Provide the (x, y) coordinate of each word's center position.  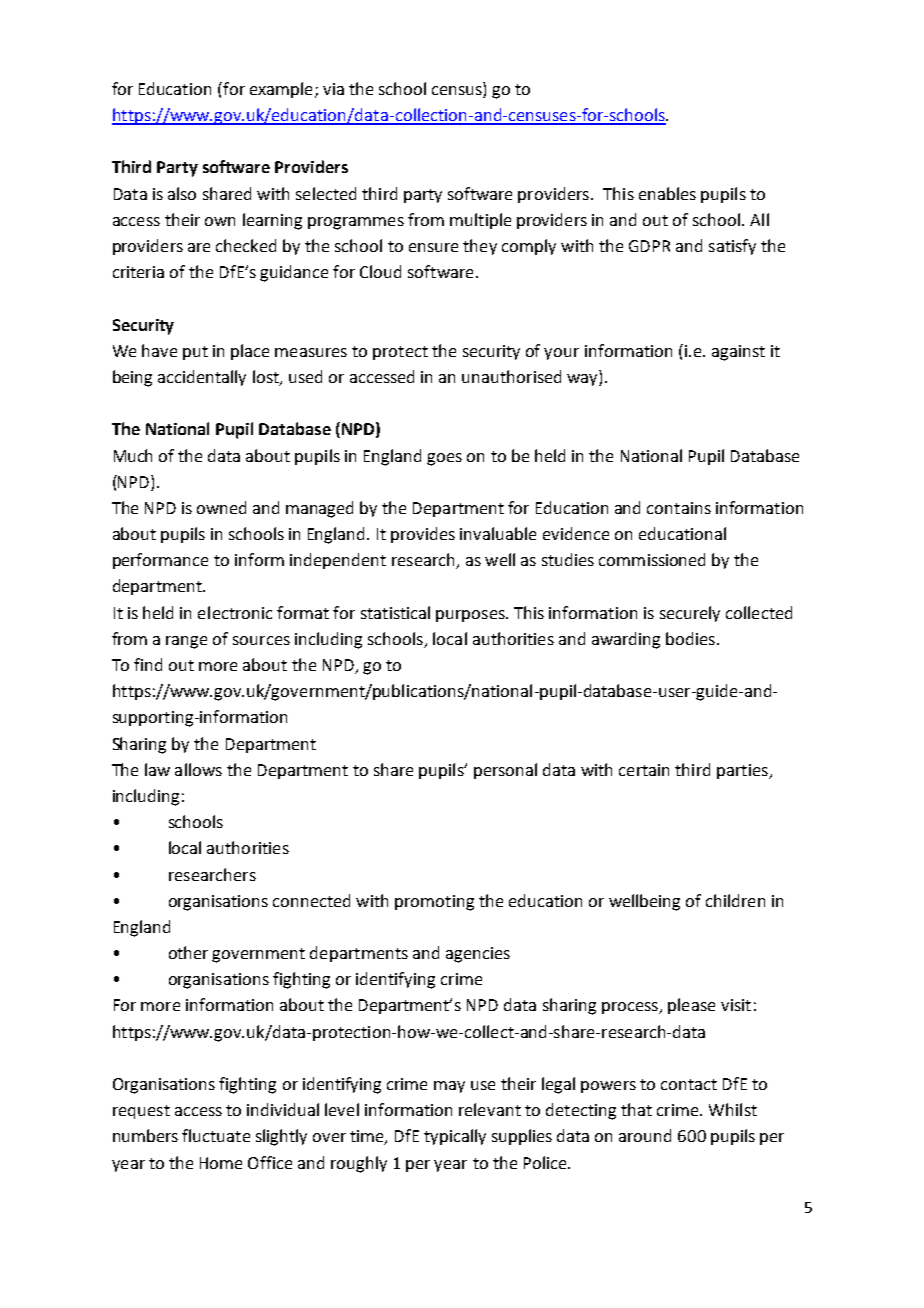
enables (667, 193)
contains (679, 508)
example (281, 90)
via (333, 89)
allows (198, 769)
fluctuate (216, 1135)
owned (221, 507)
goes (444, 459)
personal (505, 771)
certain (644, 770)
